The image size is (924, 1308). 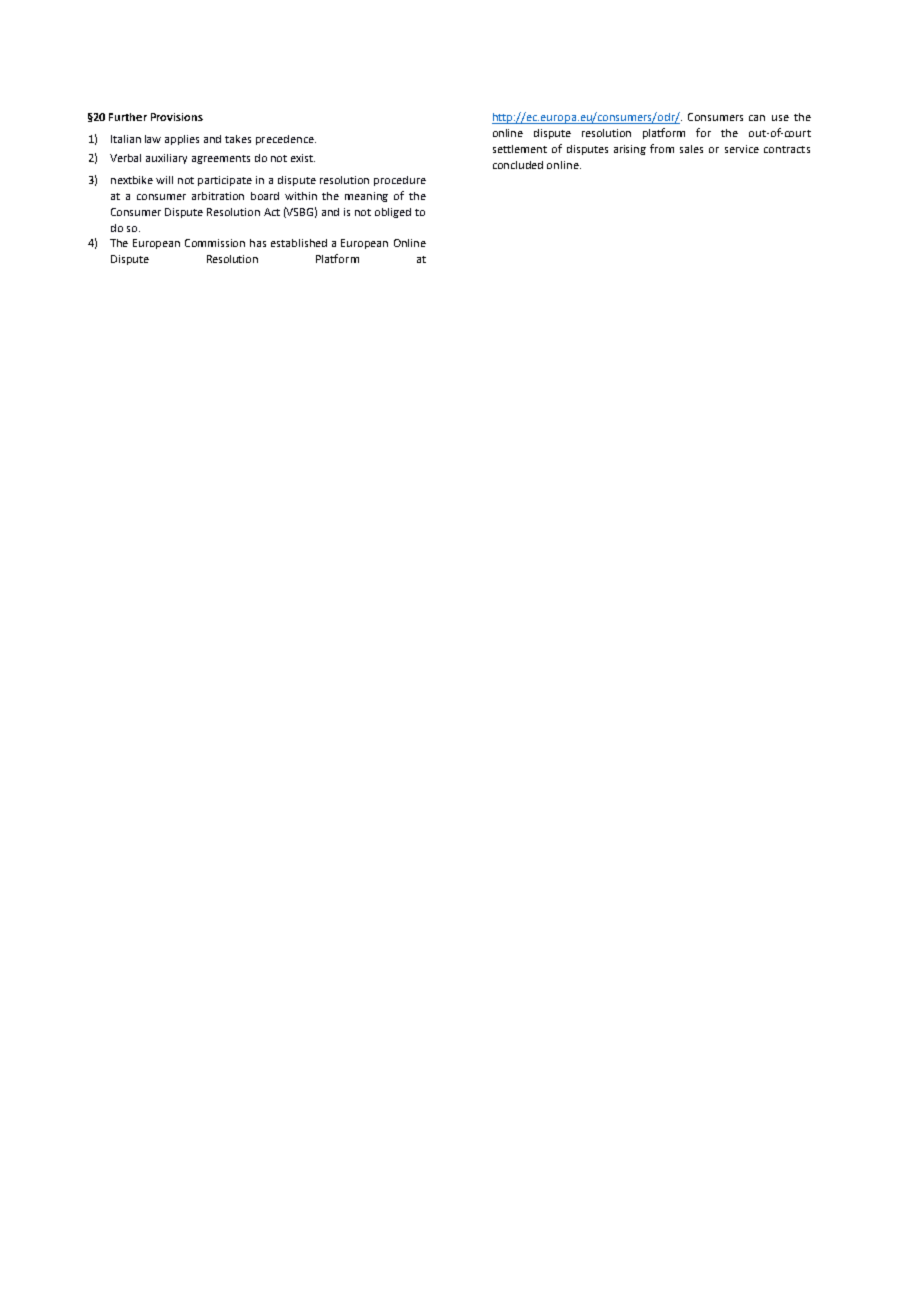 I want to click on Commission, so click(x=215, y=243).
